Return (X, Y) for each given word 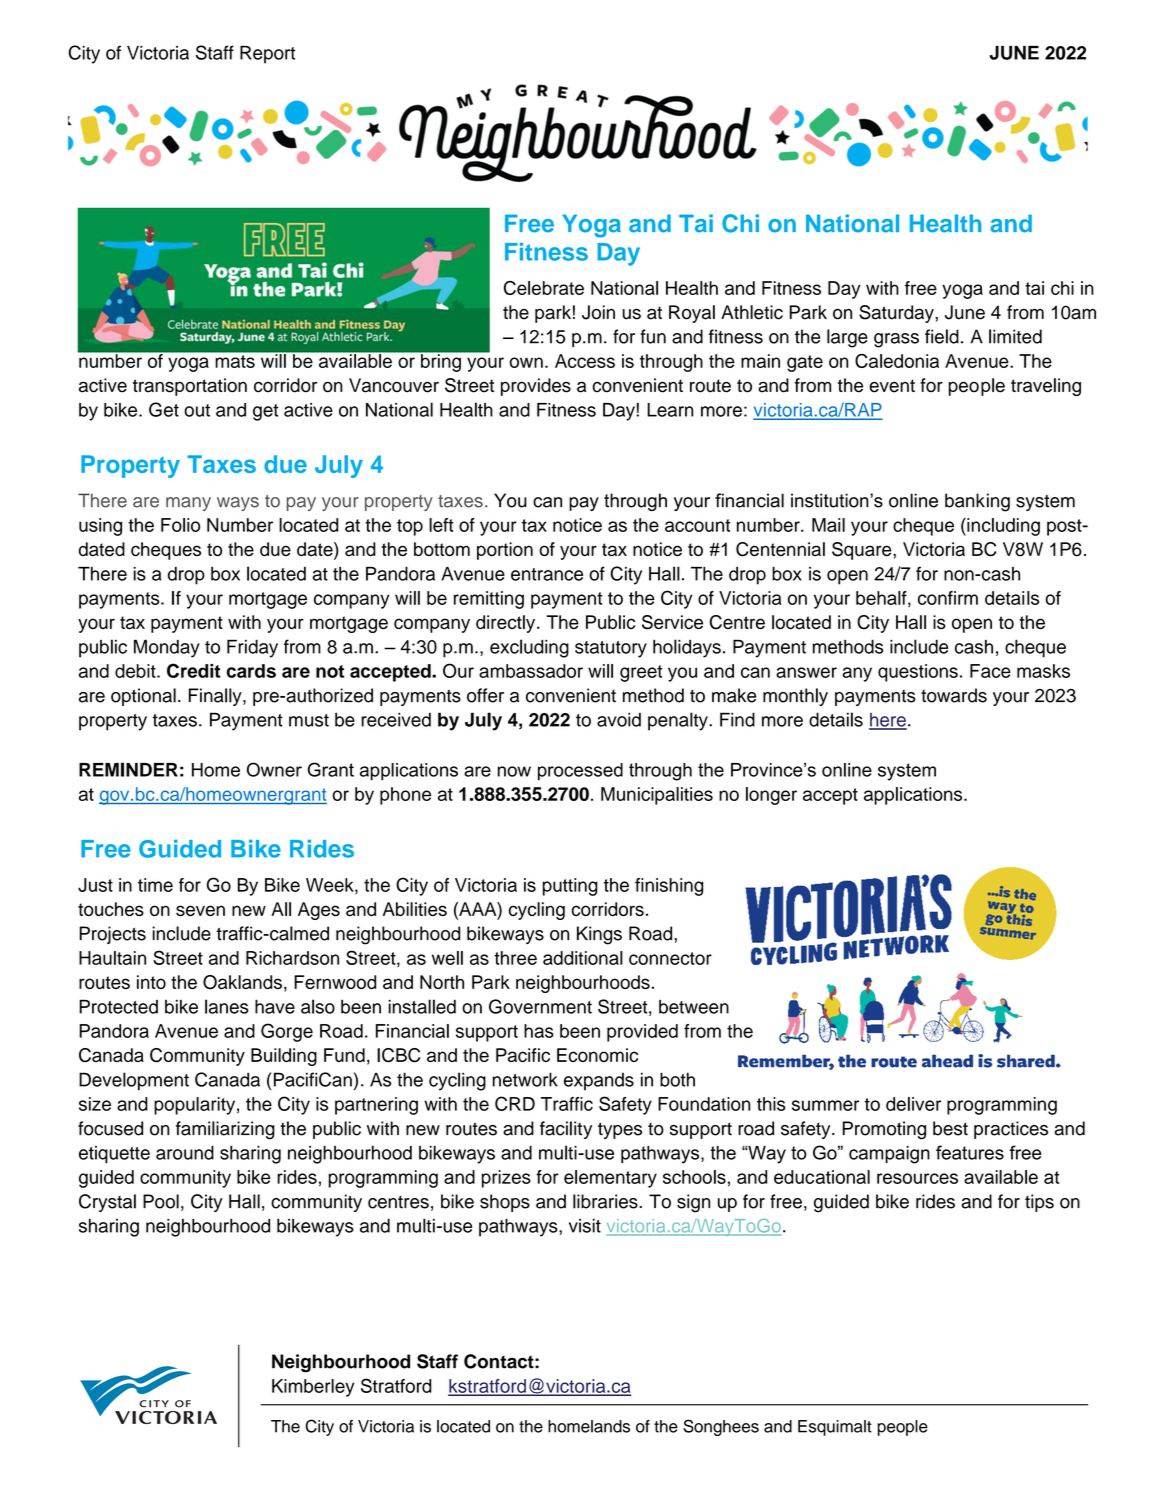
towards (954, 695)
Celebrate (544, 288)
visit (585, 1226)
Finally (216, 697)
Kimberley (313, 1388)
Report (267, 55)
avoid (619, 719)
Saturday (897, 314)
